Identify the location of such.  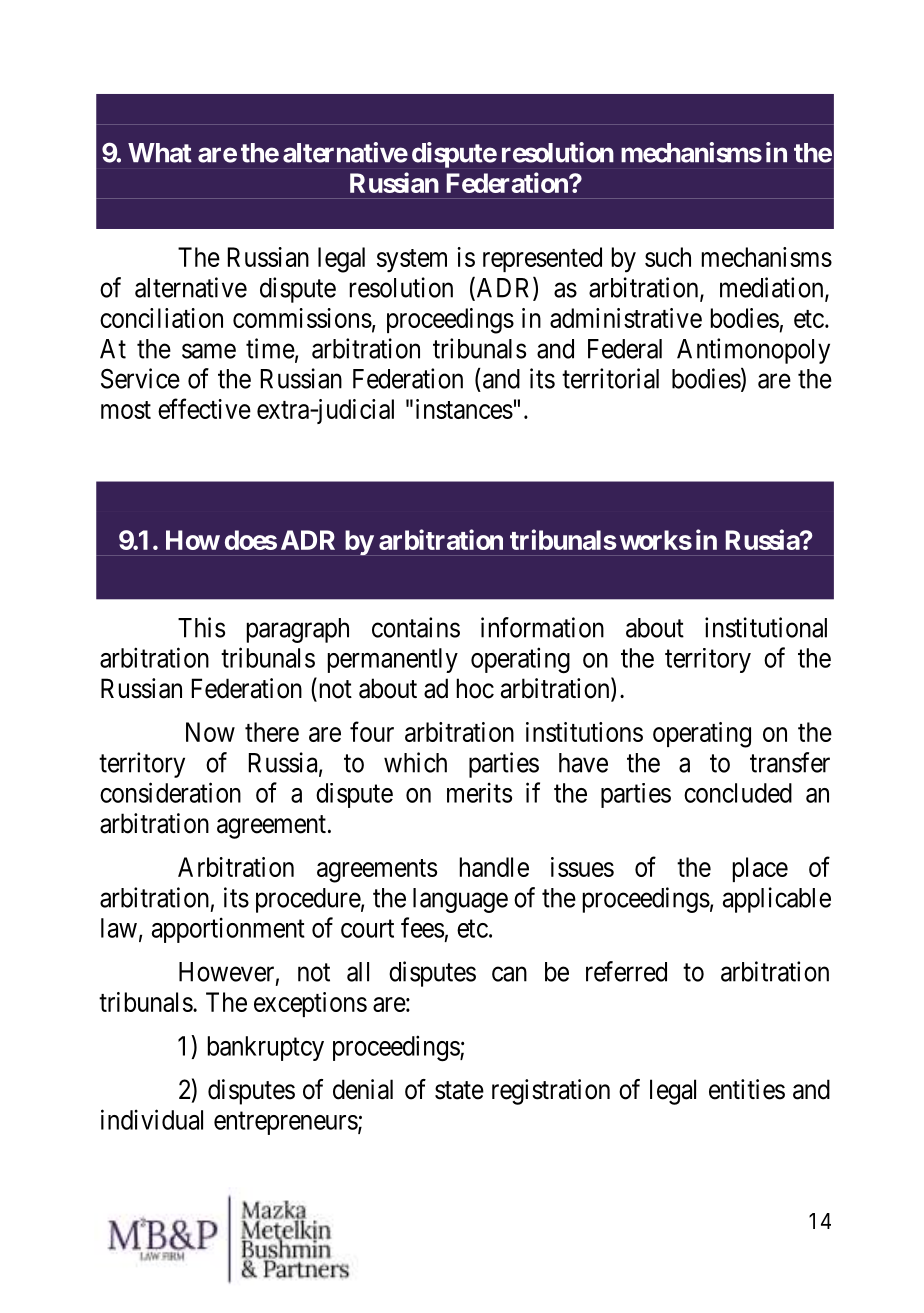
(668, 257).
